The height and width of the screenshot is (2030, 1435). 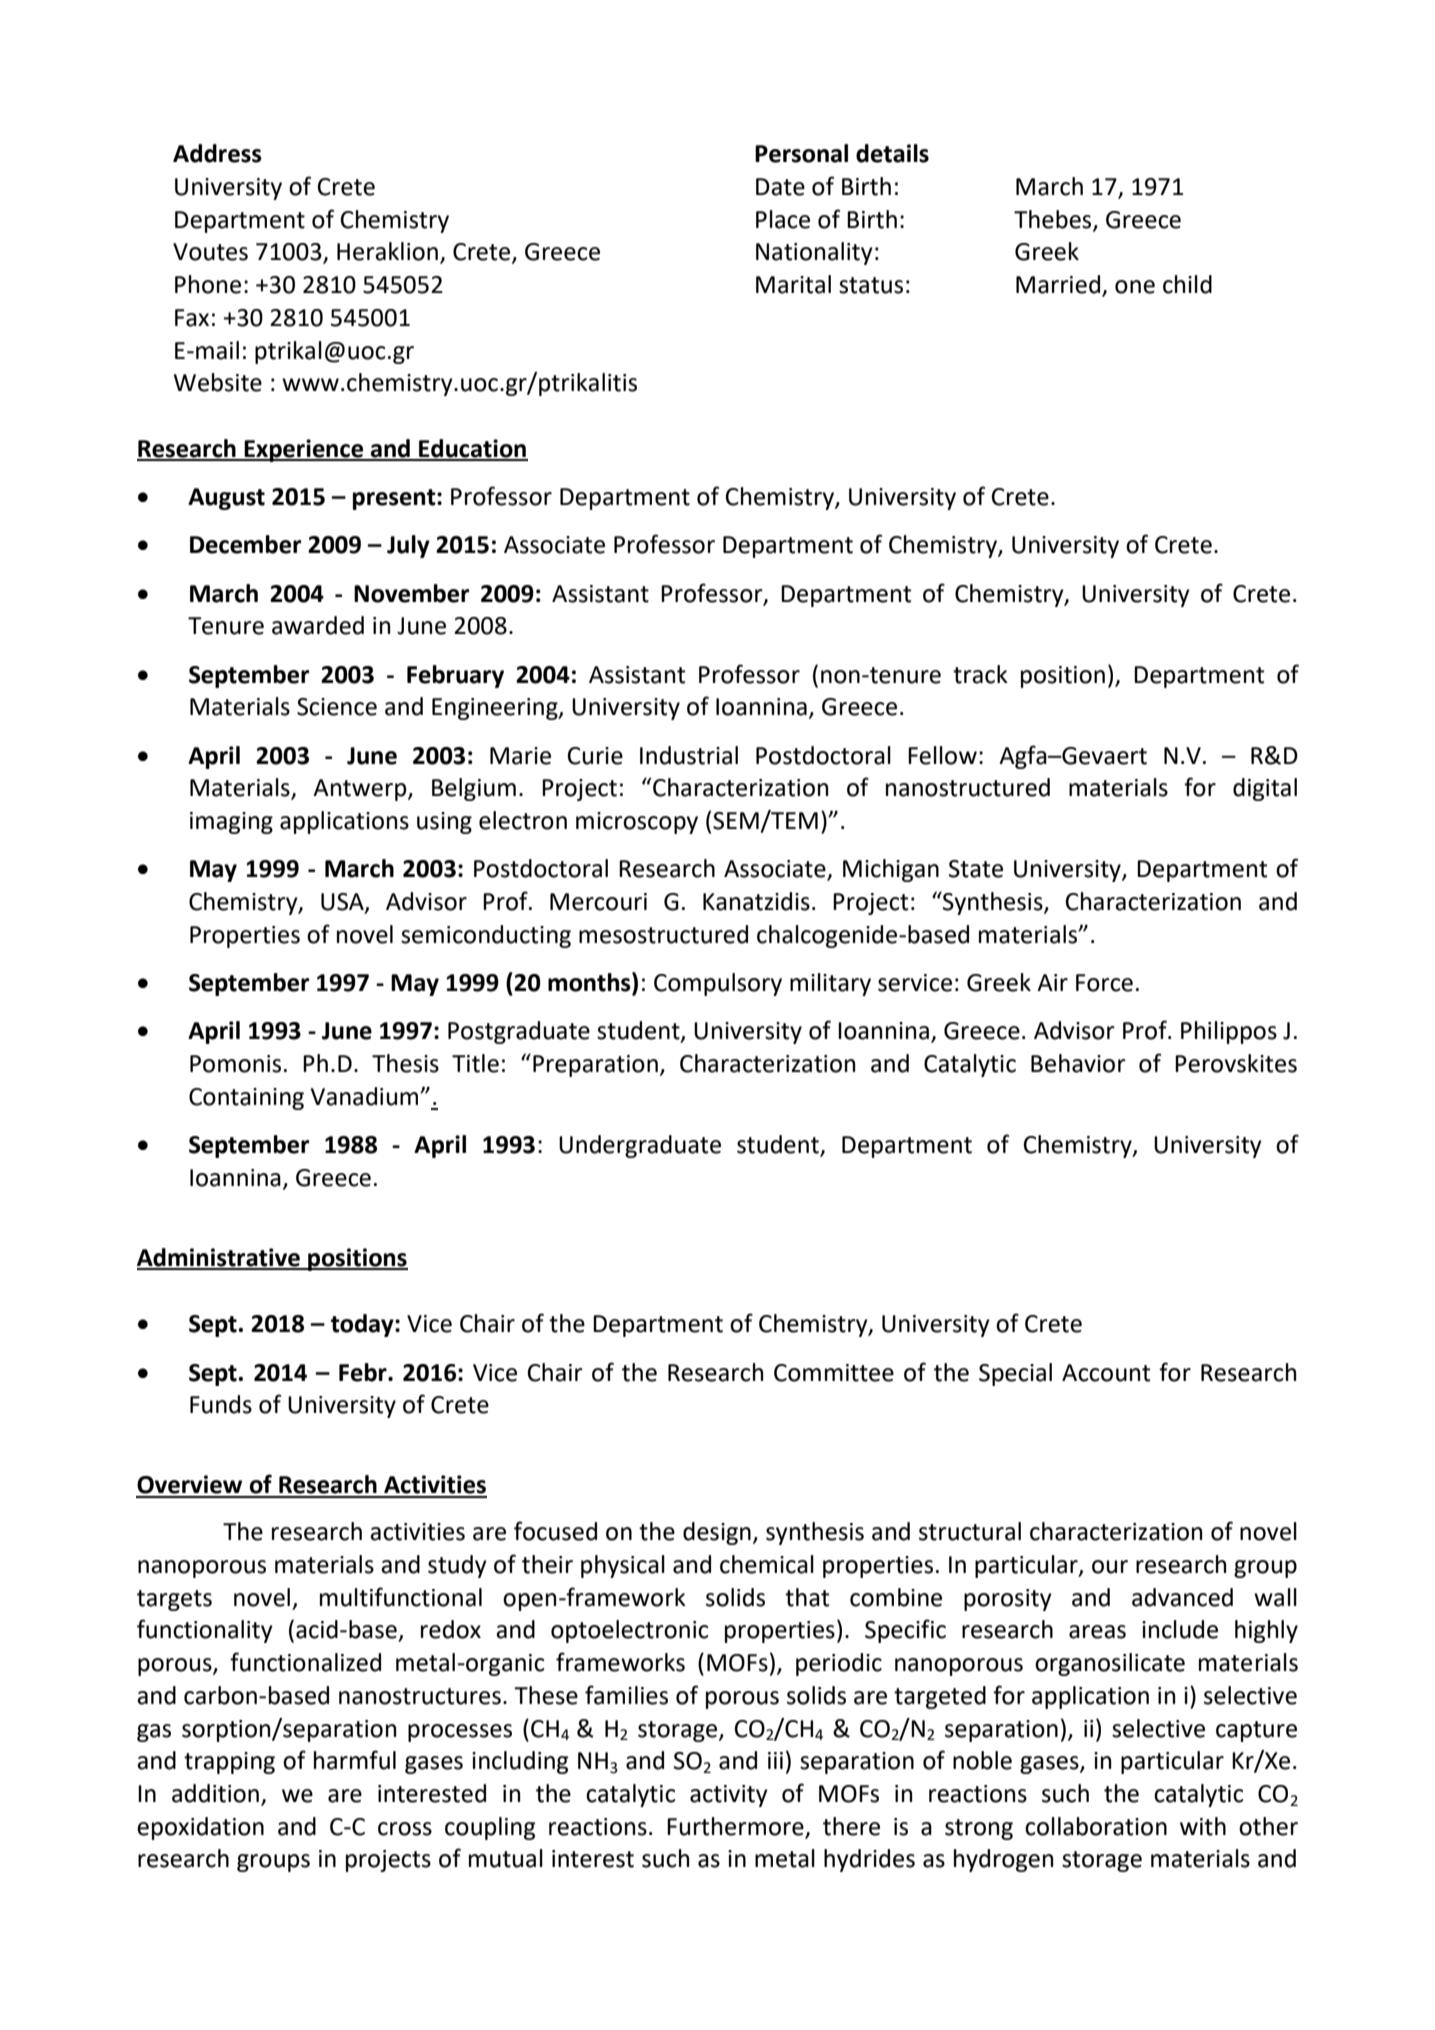 I want to click on harmful, so click(x=355, y=1760).
